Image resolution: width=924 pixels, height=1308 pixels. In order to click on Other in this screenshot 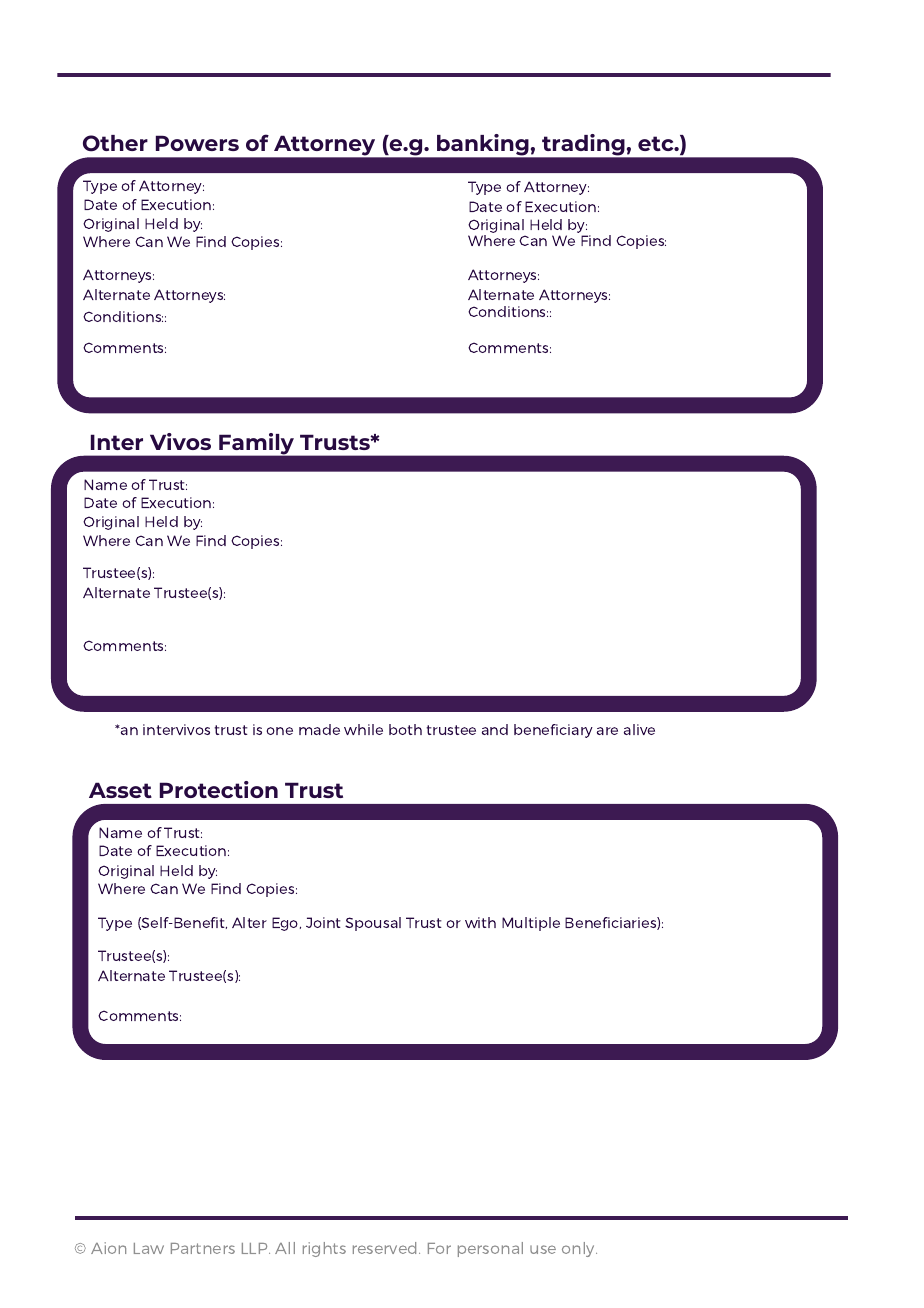, I will do `click(115, 143)`.
